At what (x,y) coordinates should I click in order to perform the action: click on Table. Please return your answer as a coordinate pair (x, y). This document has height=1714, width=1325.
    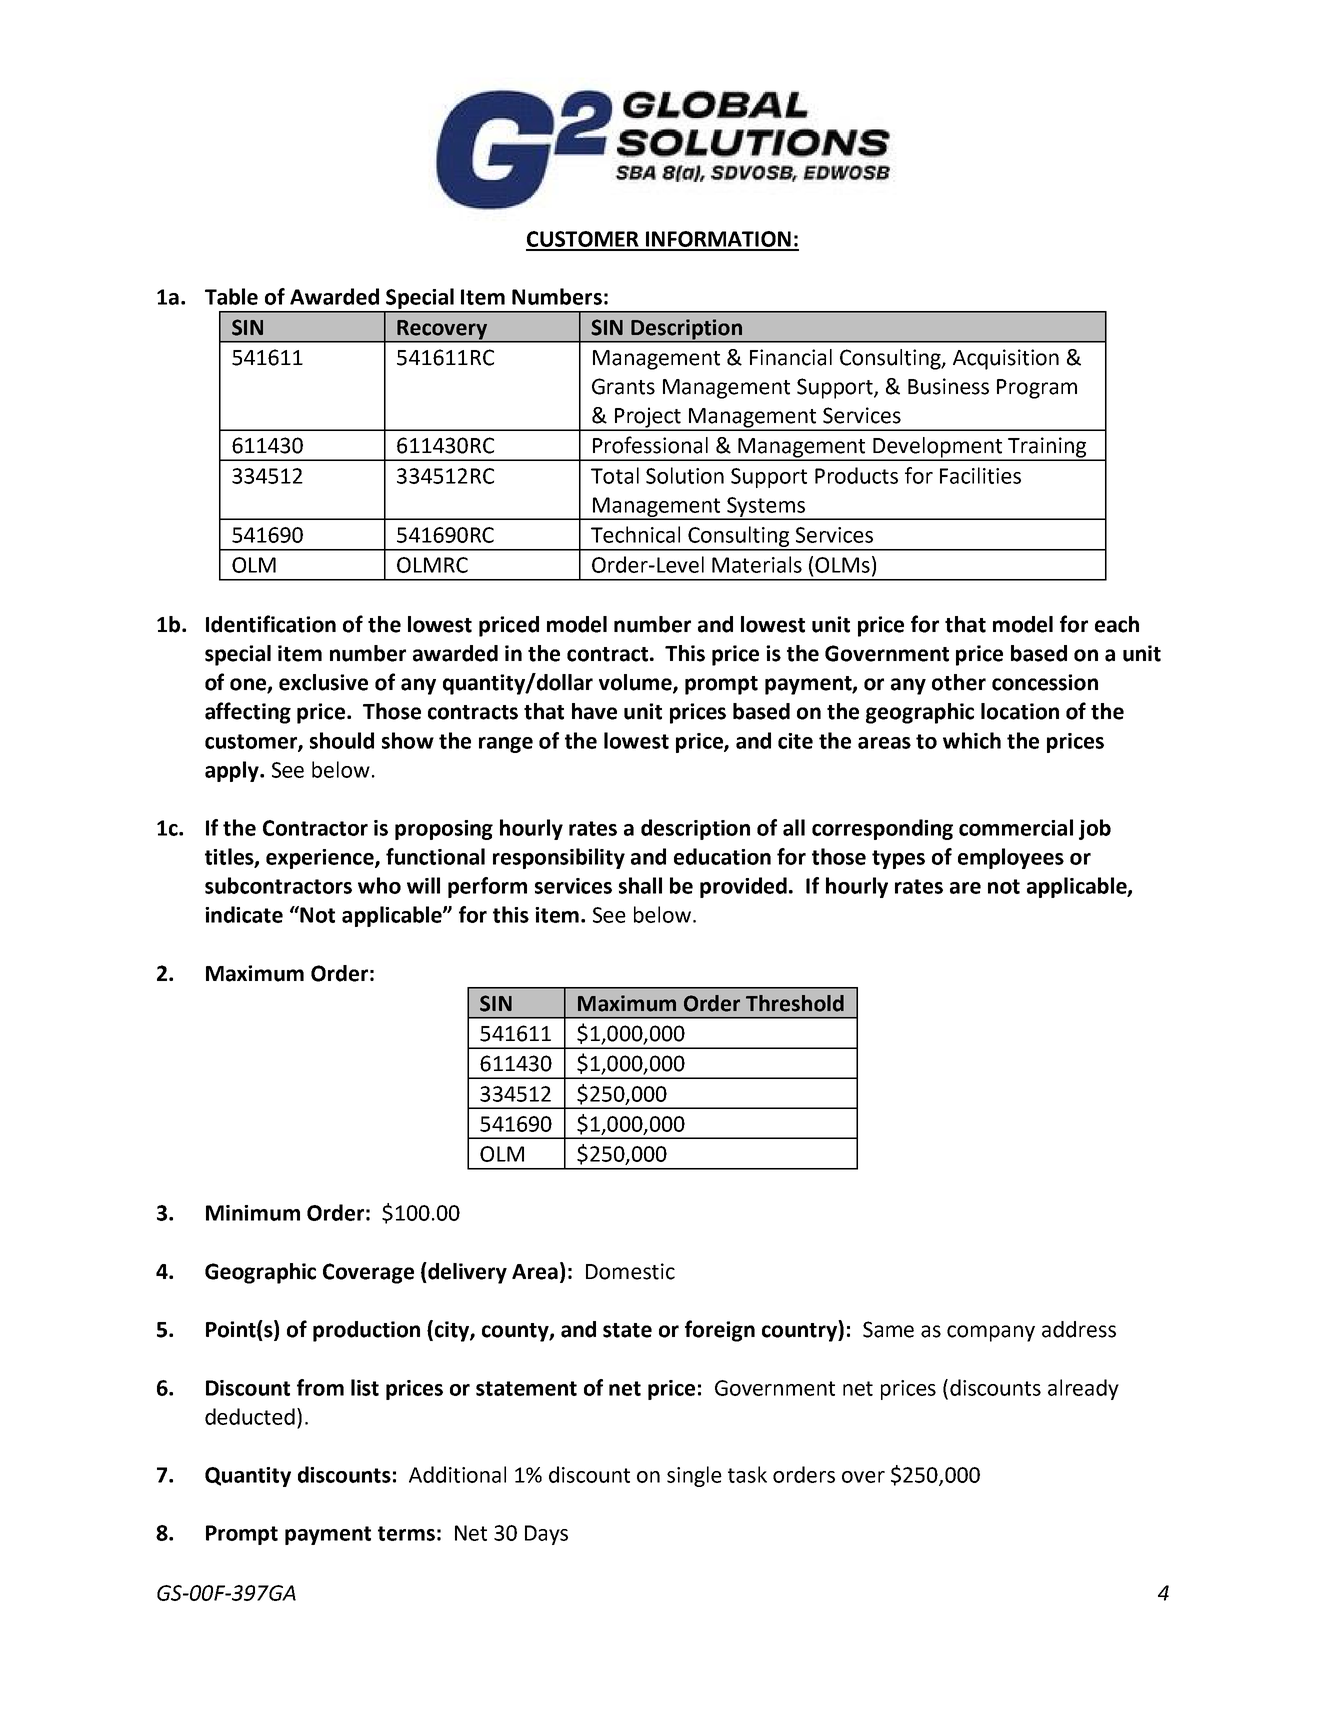
    Looking at the image, I should click on (231, 296).
